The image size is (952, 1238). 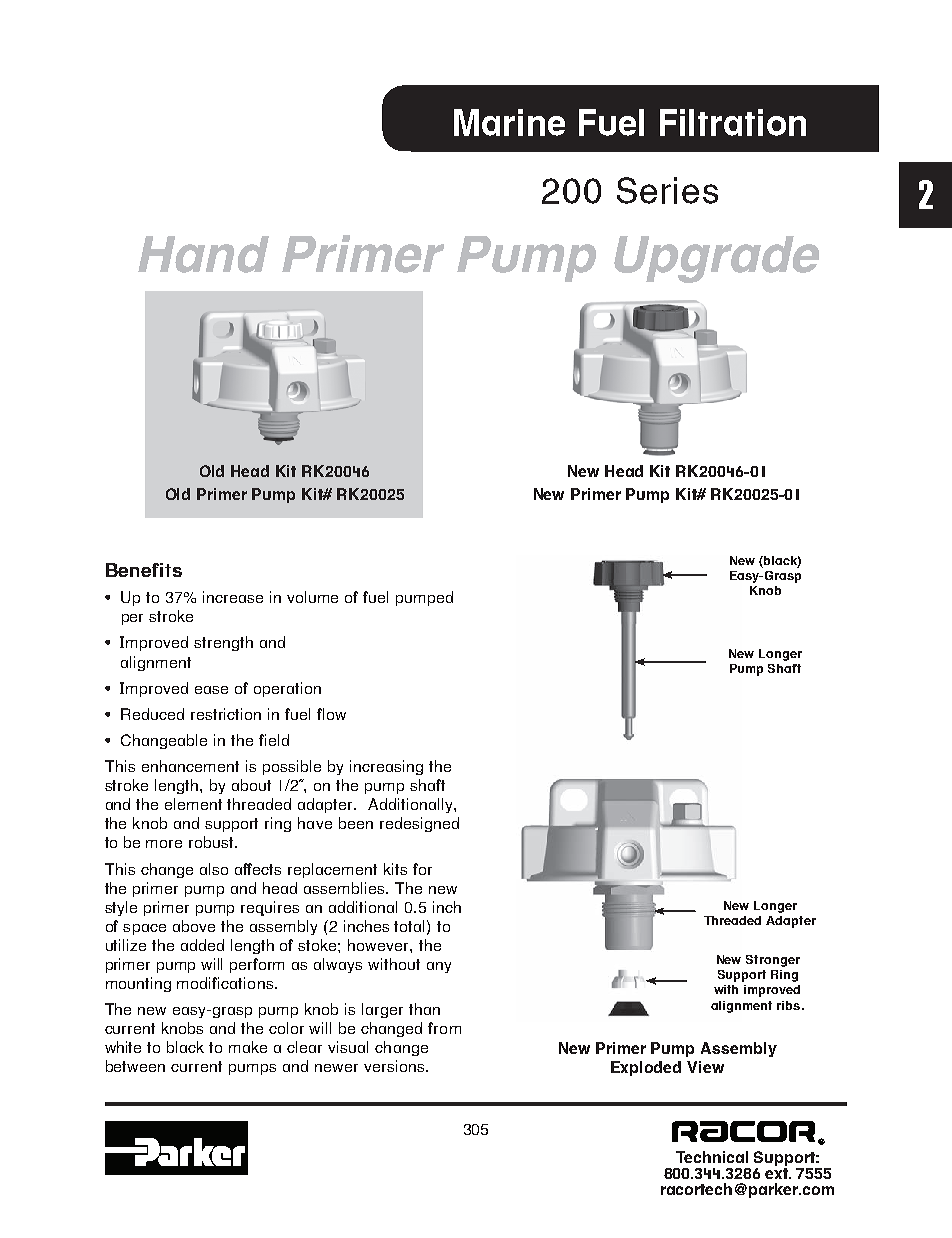 I want to click on enhancement, so click(x=190, y=766).
